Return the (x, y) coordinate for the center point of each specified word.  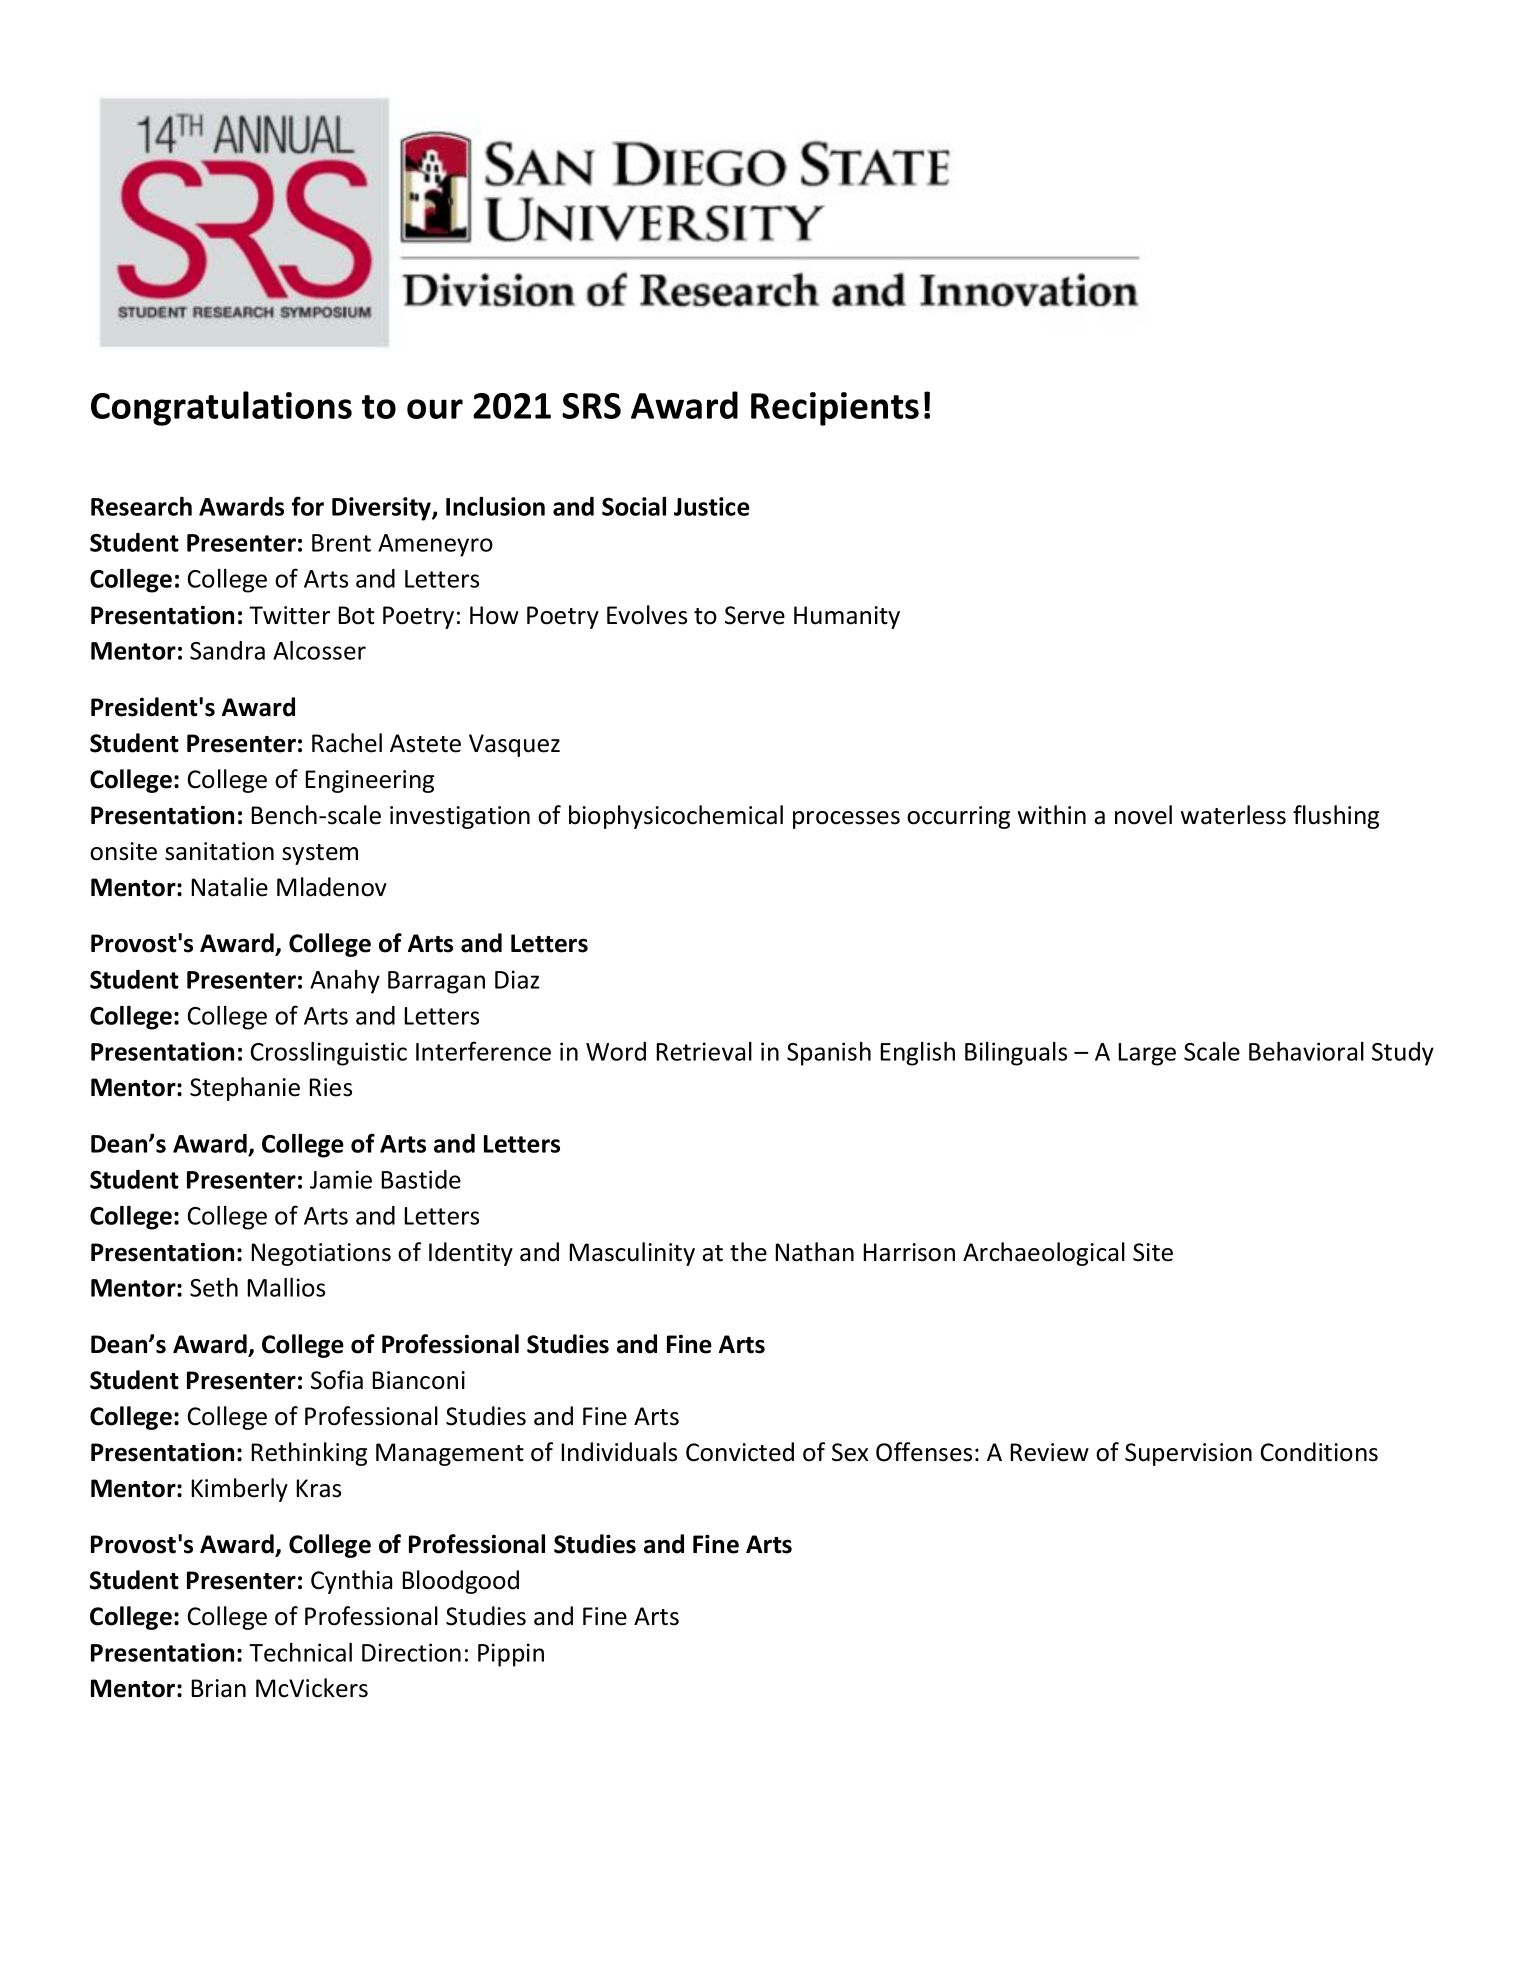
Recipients (835, 409)
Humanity (847, 617)
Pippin (511, 1655)
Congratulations (221, 408)
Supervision (1188, 1454)
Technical (300, 1652)
